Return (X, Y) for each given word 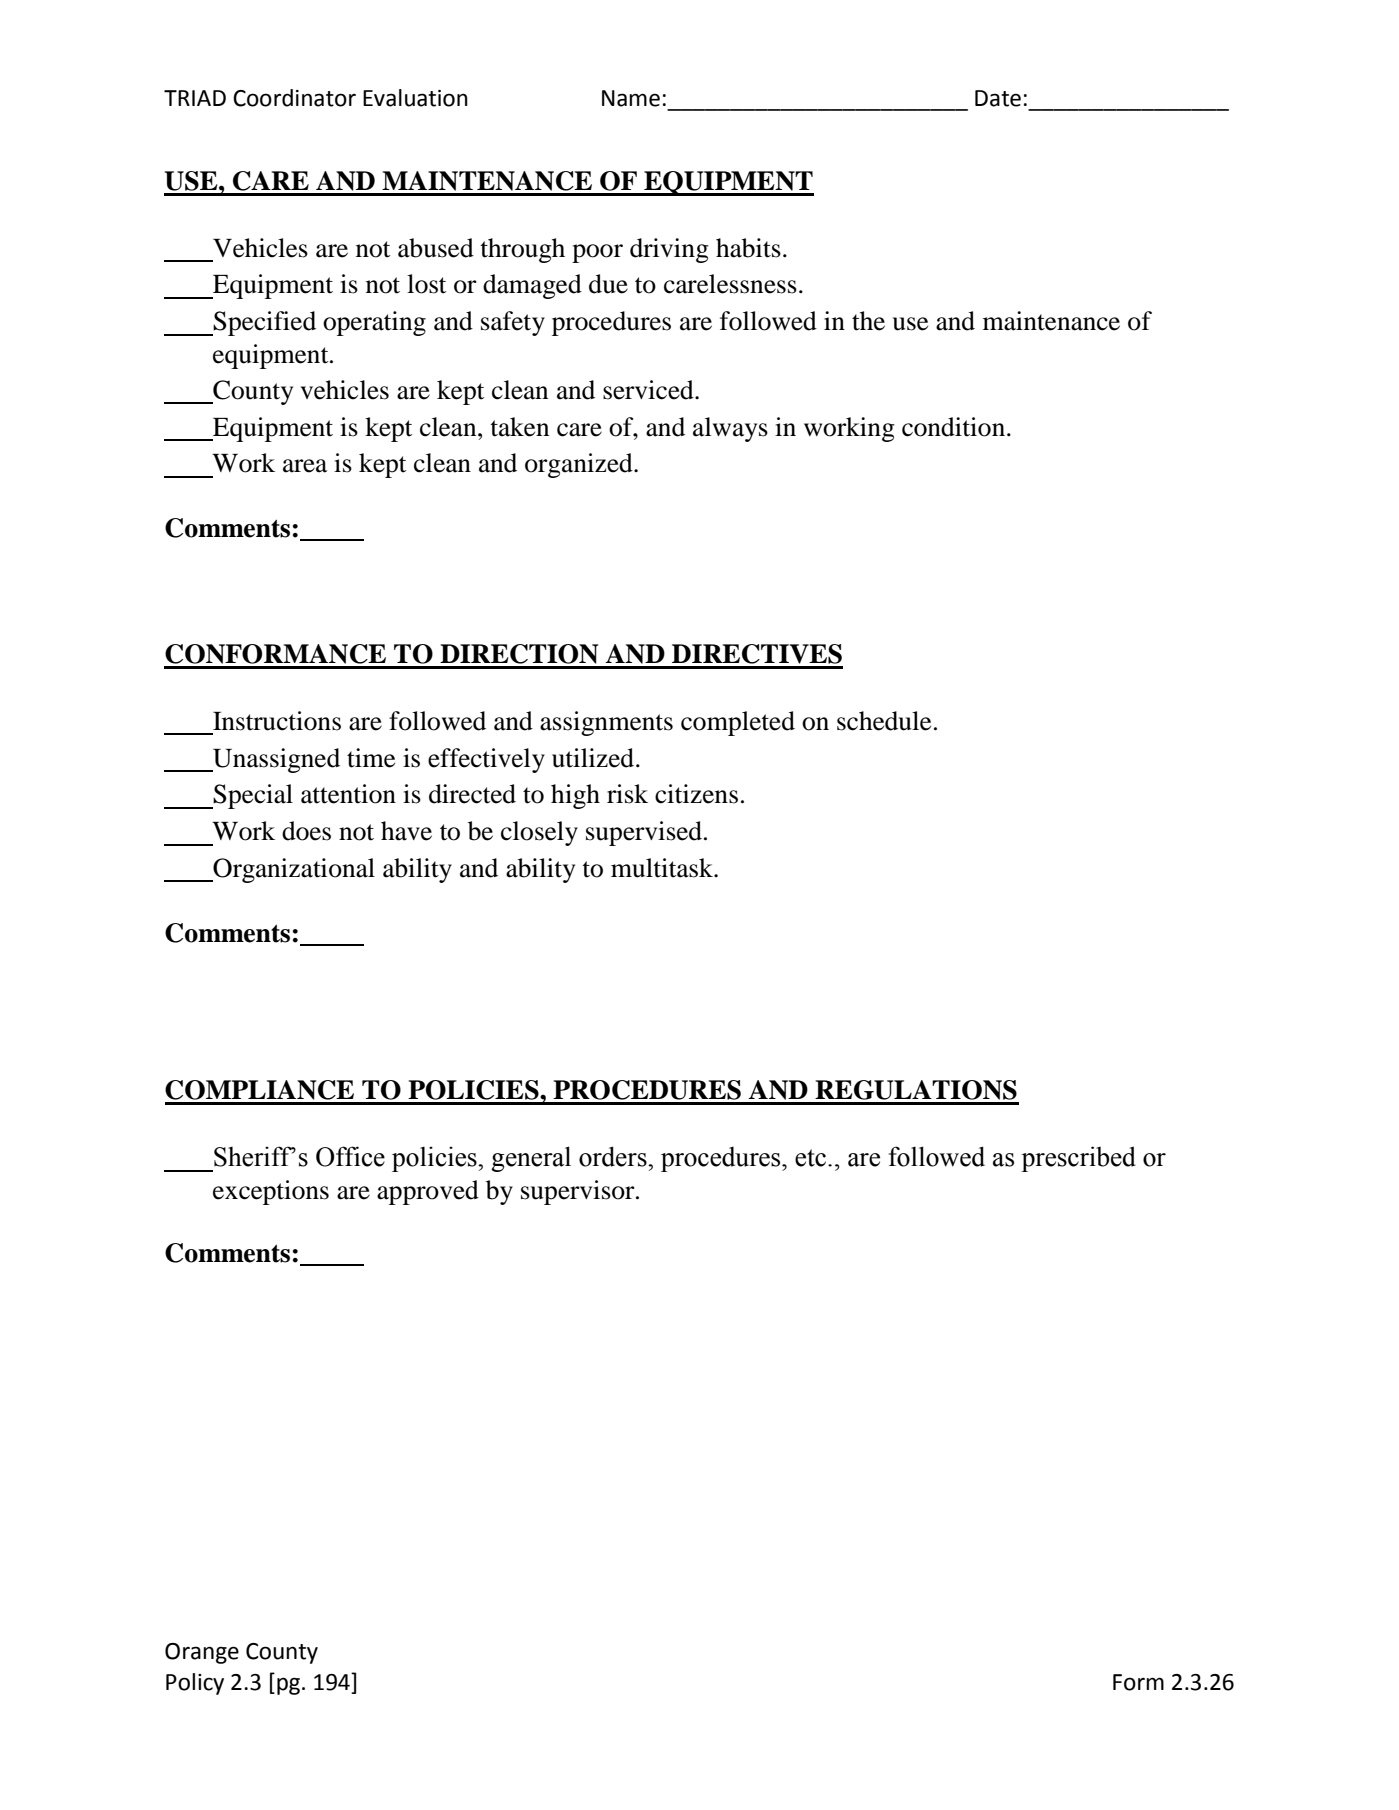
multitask (663, 868)
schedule (884, 721)
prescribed (1078, 1159)
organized (580, 465)
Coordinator (294, 98)
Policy (195, 1684)
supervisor (579, 1192)
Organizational (293, 870)
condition (953, 427)
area (305, 466)
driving (669, 250)
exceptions (271, 1192)
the (868, 321)
